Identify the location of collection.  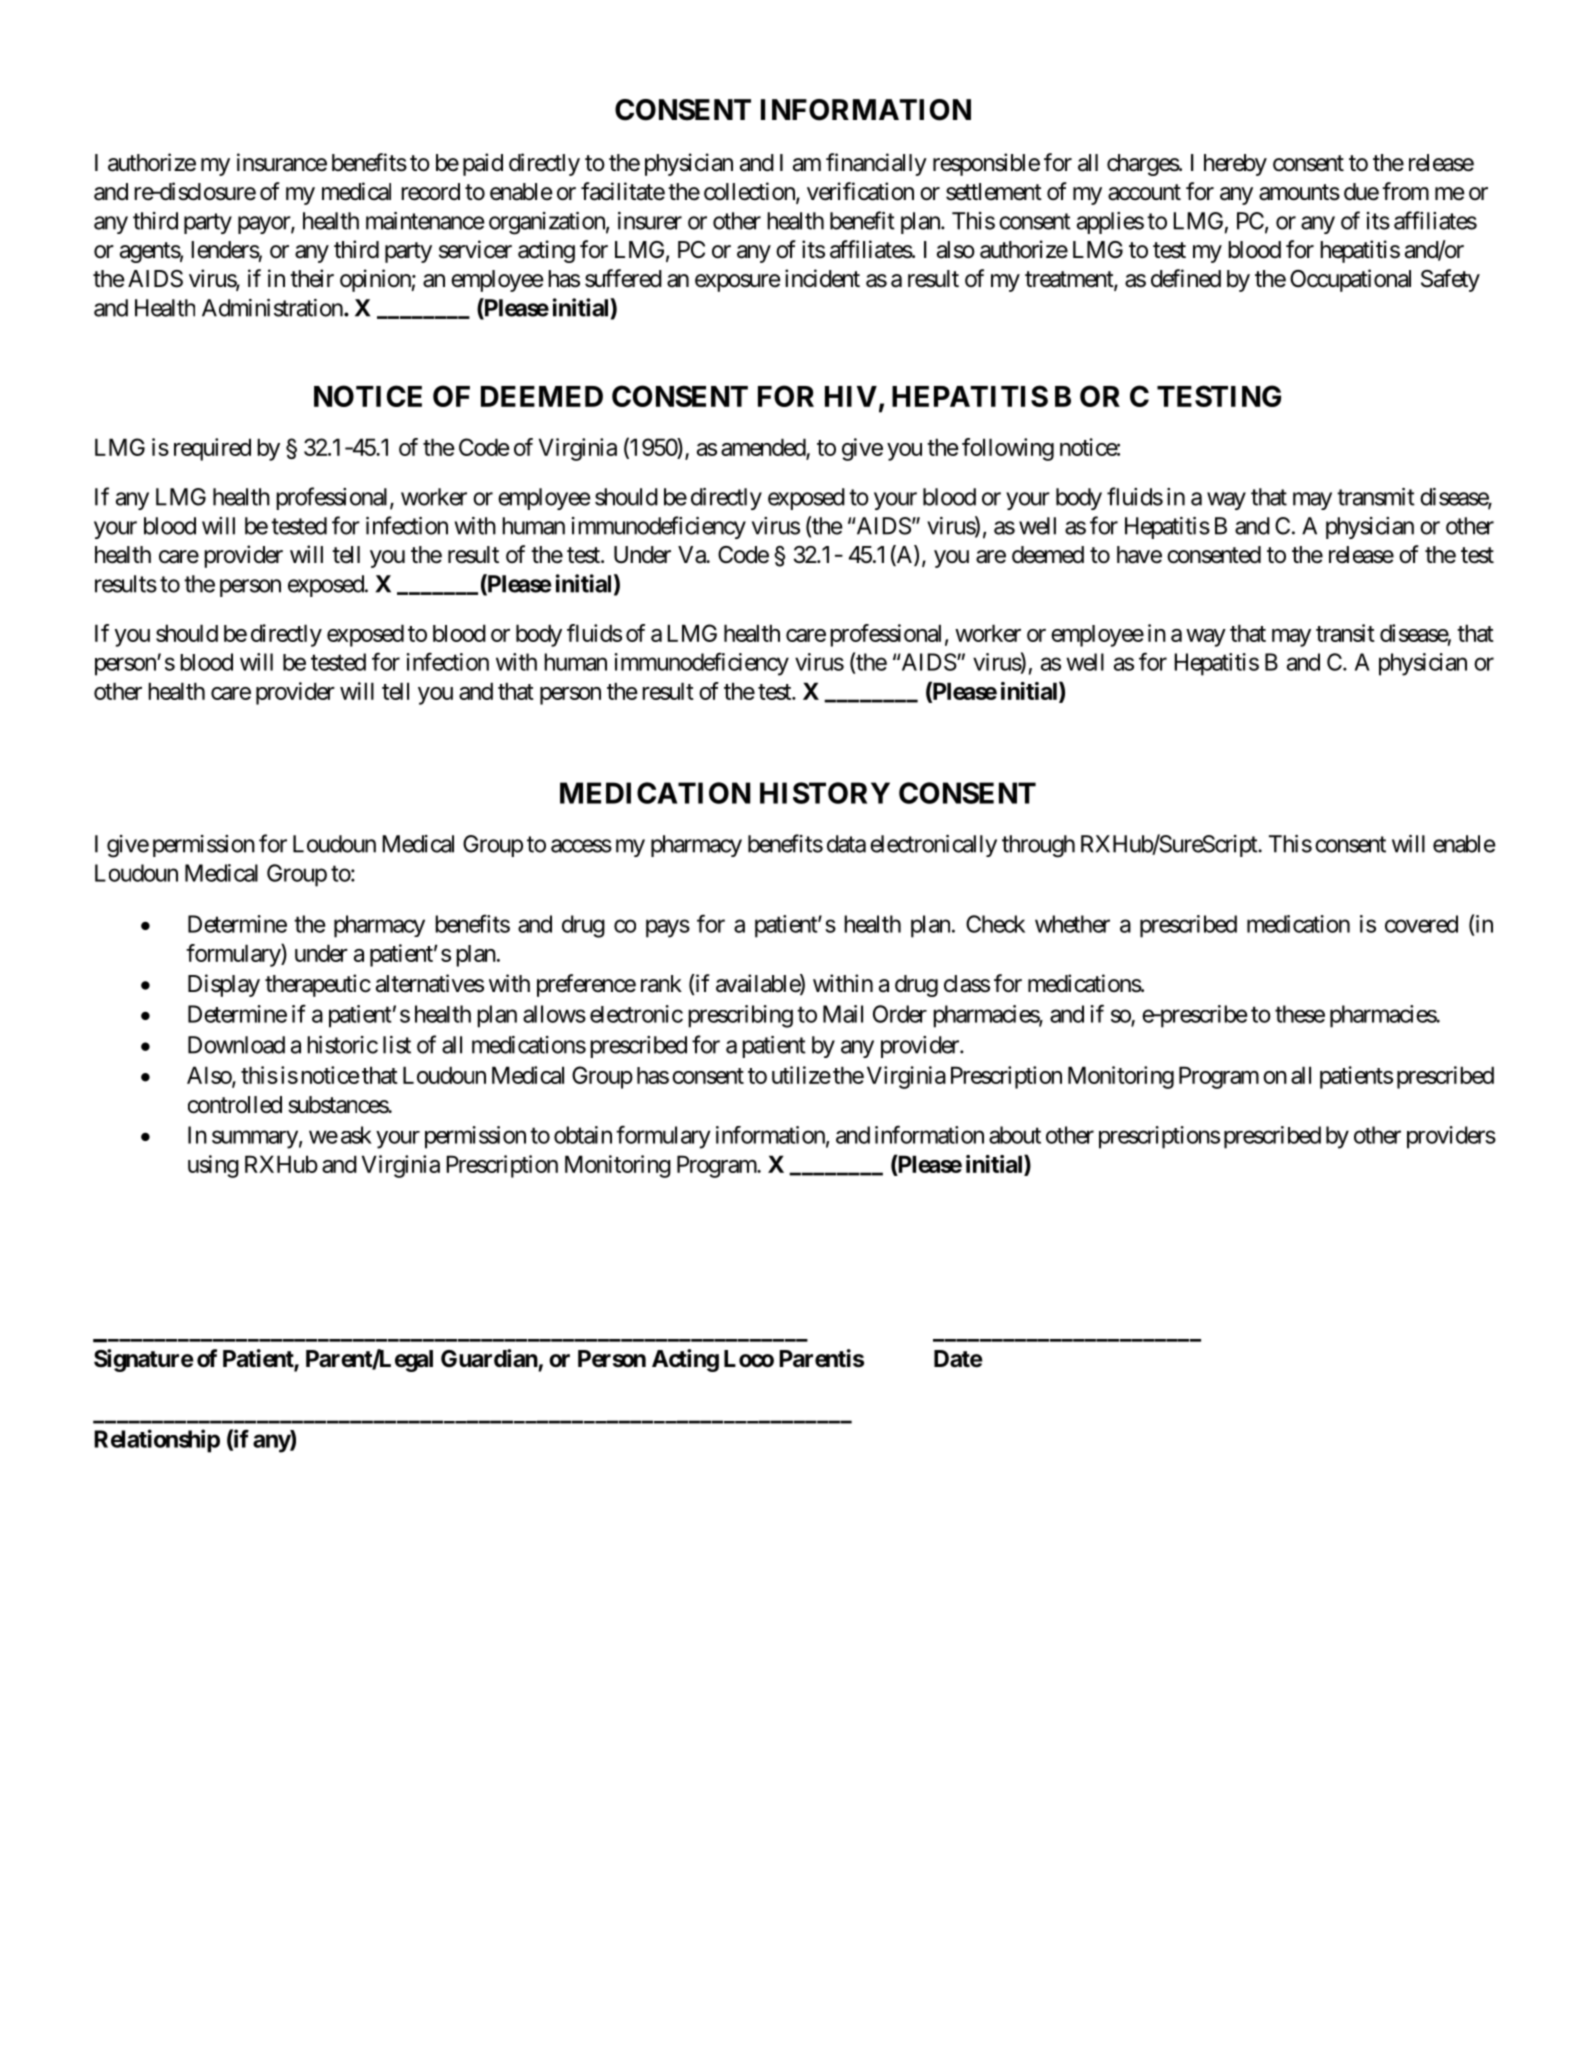
(750, 192).
